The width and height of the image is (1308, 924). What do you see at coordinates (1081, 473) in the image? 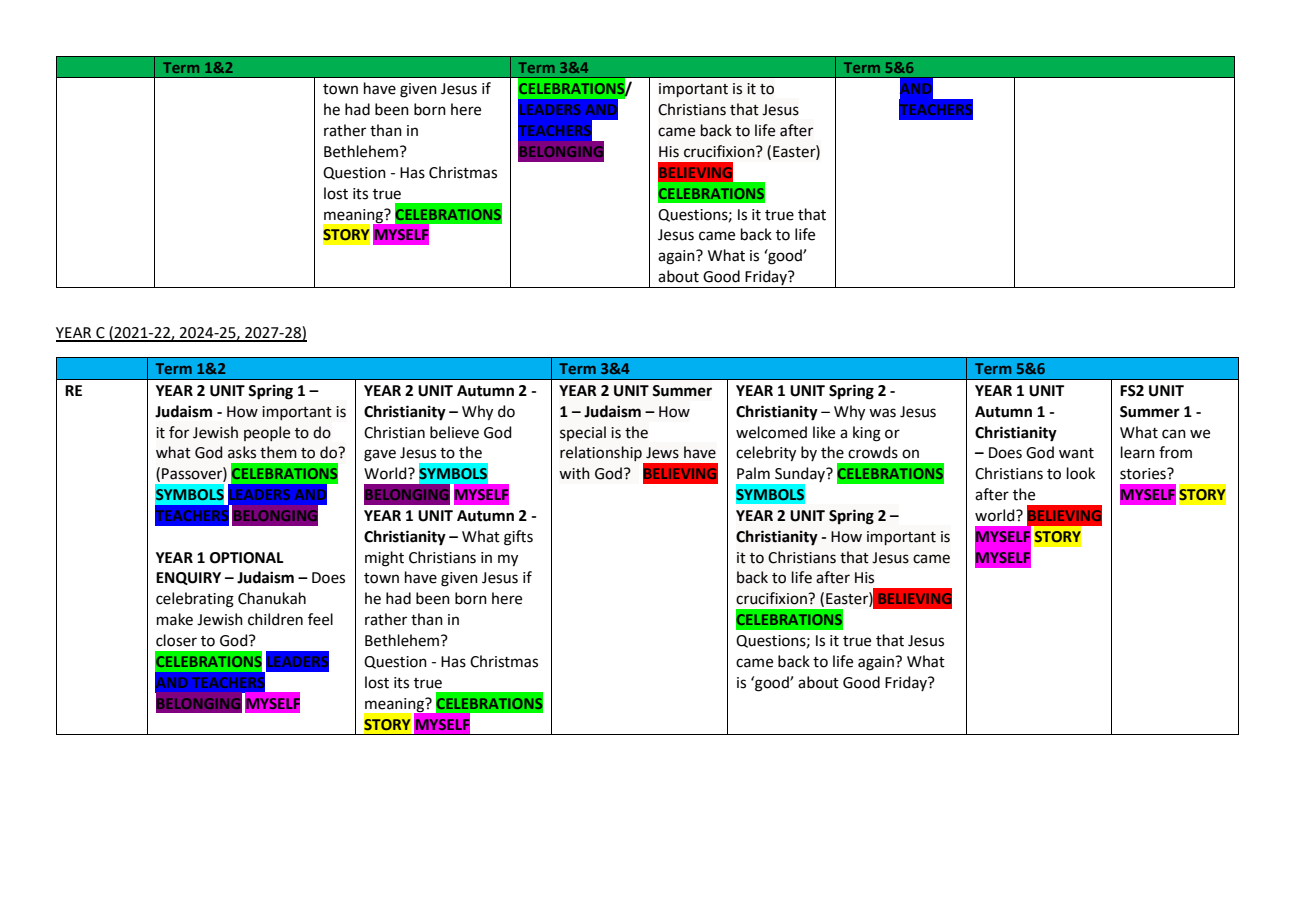
I see `look` at bounding box center [1081, 473].
